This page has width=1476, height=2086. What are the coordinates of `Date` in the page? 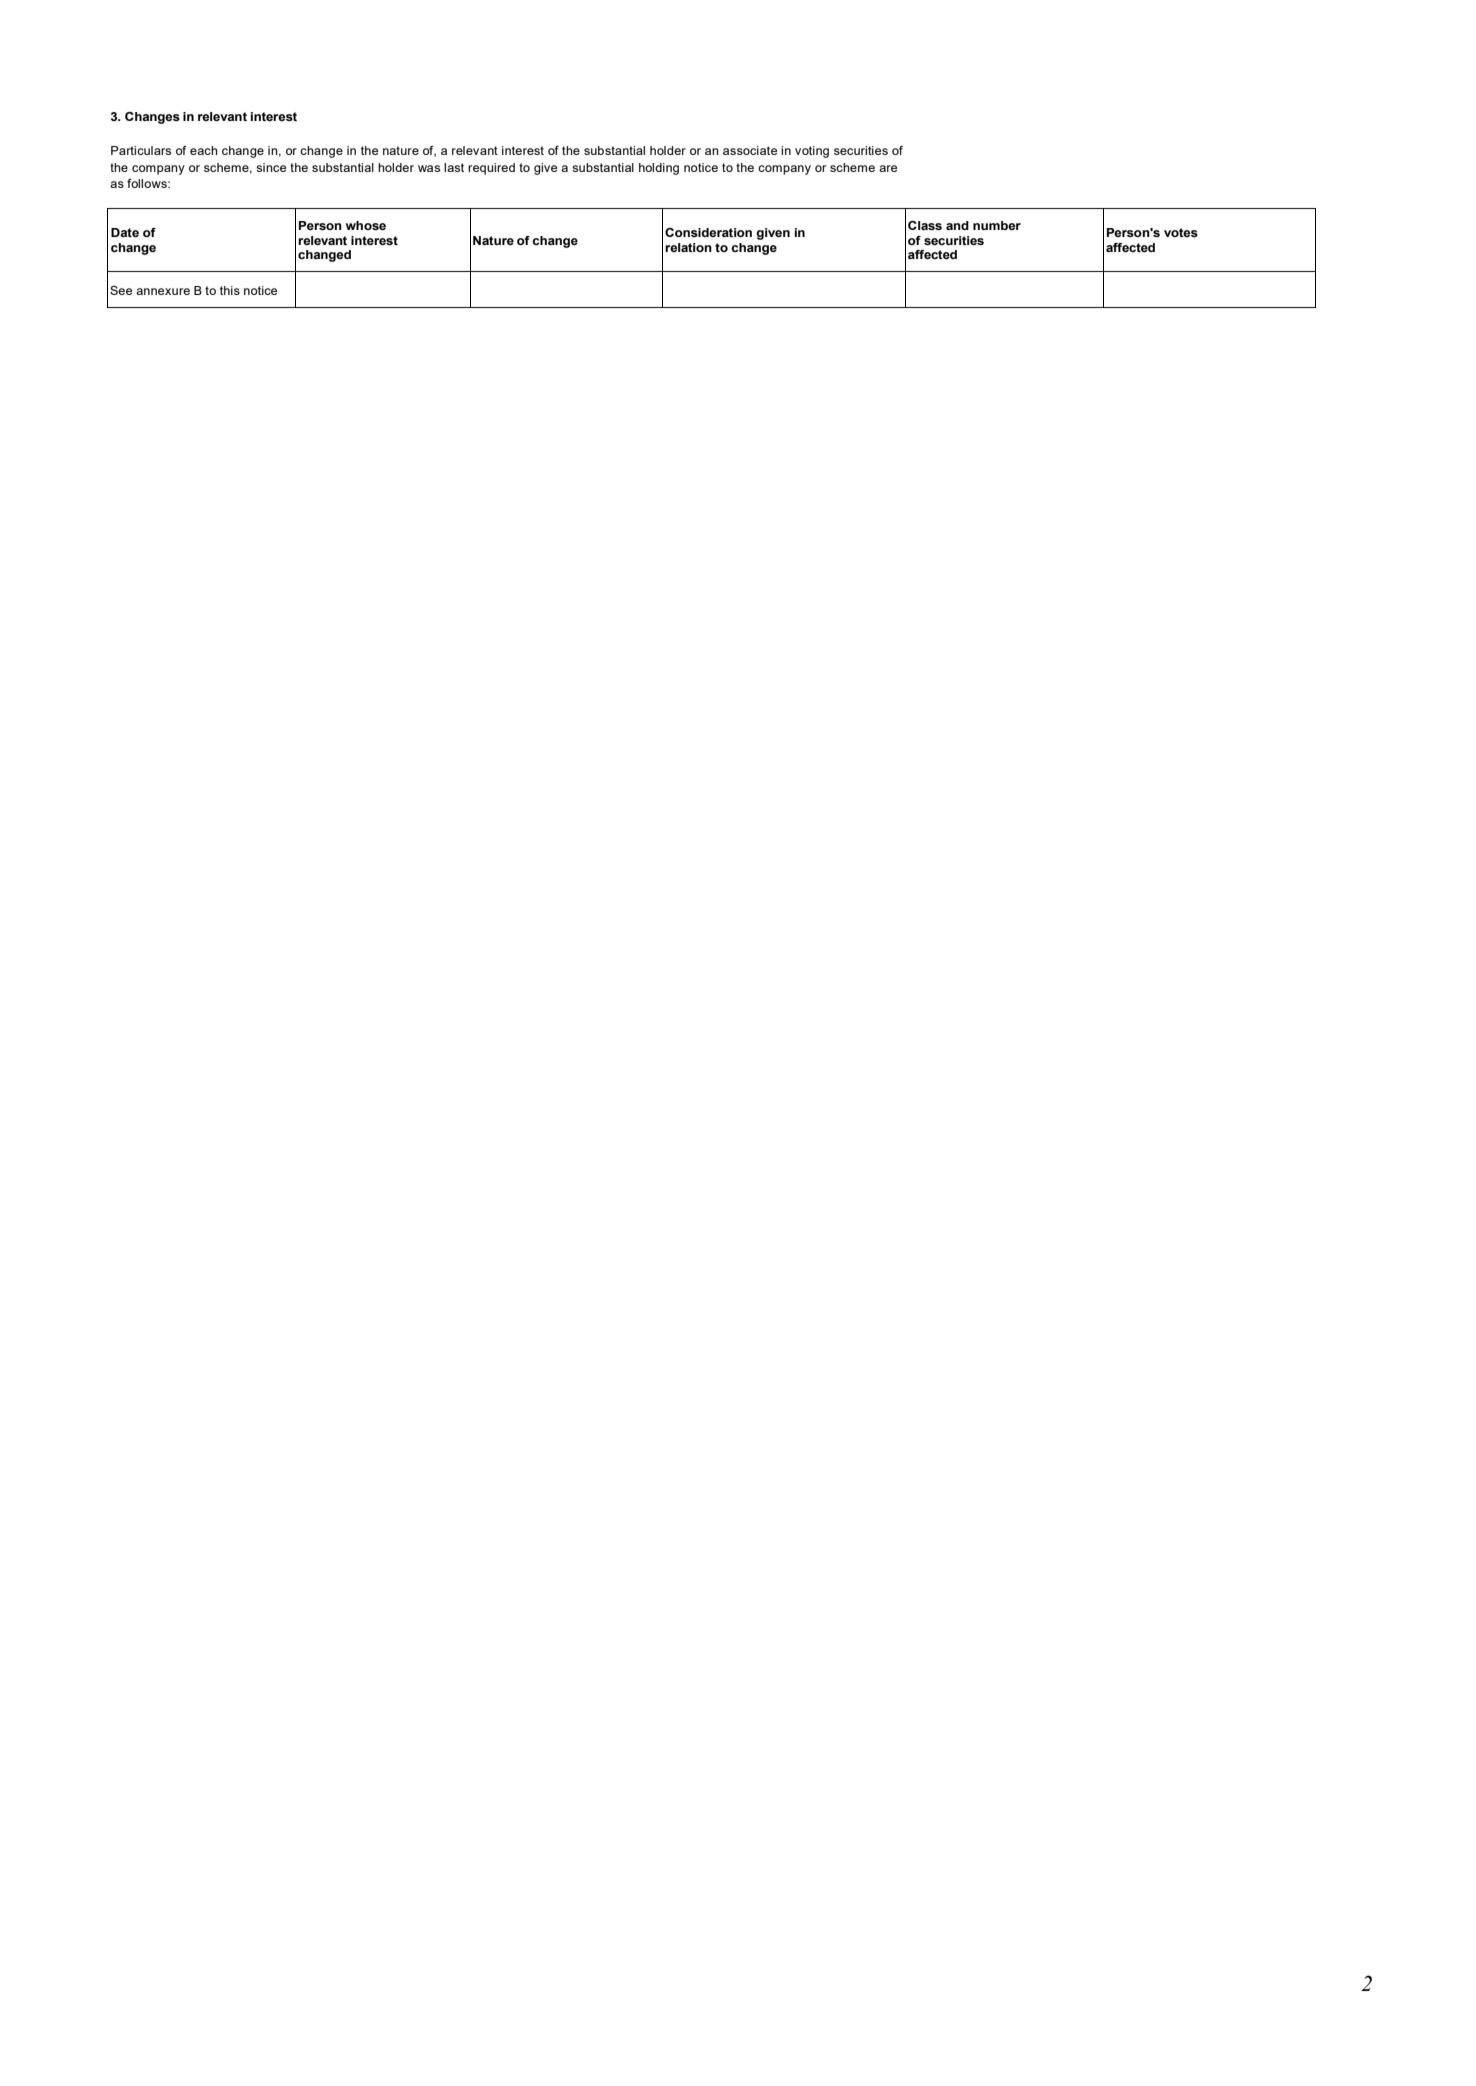 It's located at (125, 232).
